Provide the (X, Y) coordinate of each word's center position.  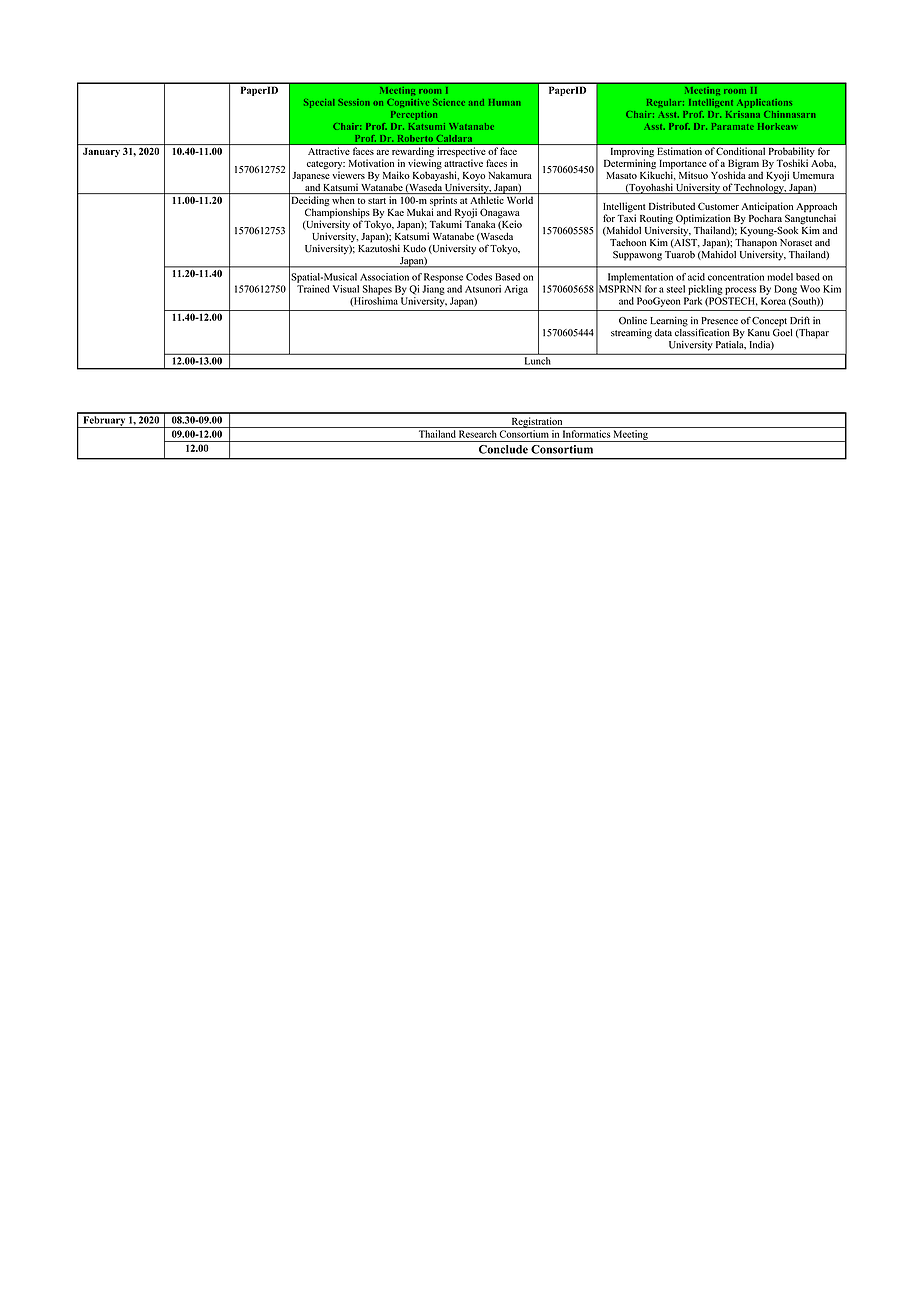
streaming (631, 334)
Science (449, 102)
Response (443, 278)
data (663, 333)
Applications (764, 103)
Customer (718, 206)
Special (319, 103)
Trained (313, 289)
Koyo (474, 178)
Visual (346, 289)
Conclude (503, 449)
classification (702, 331)
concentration (736, 277)
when (343, 200)
